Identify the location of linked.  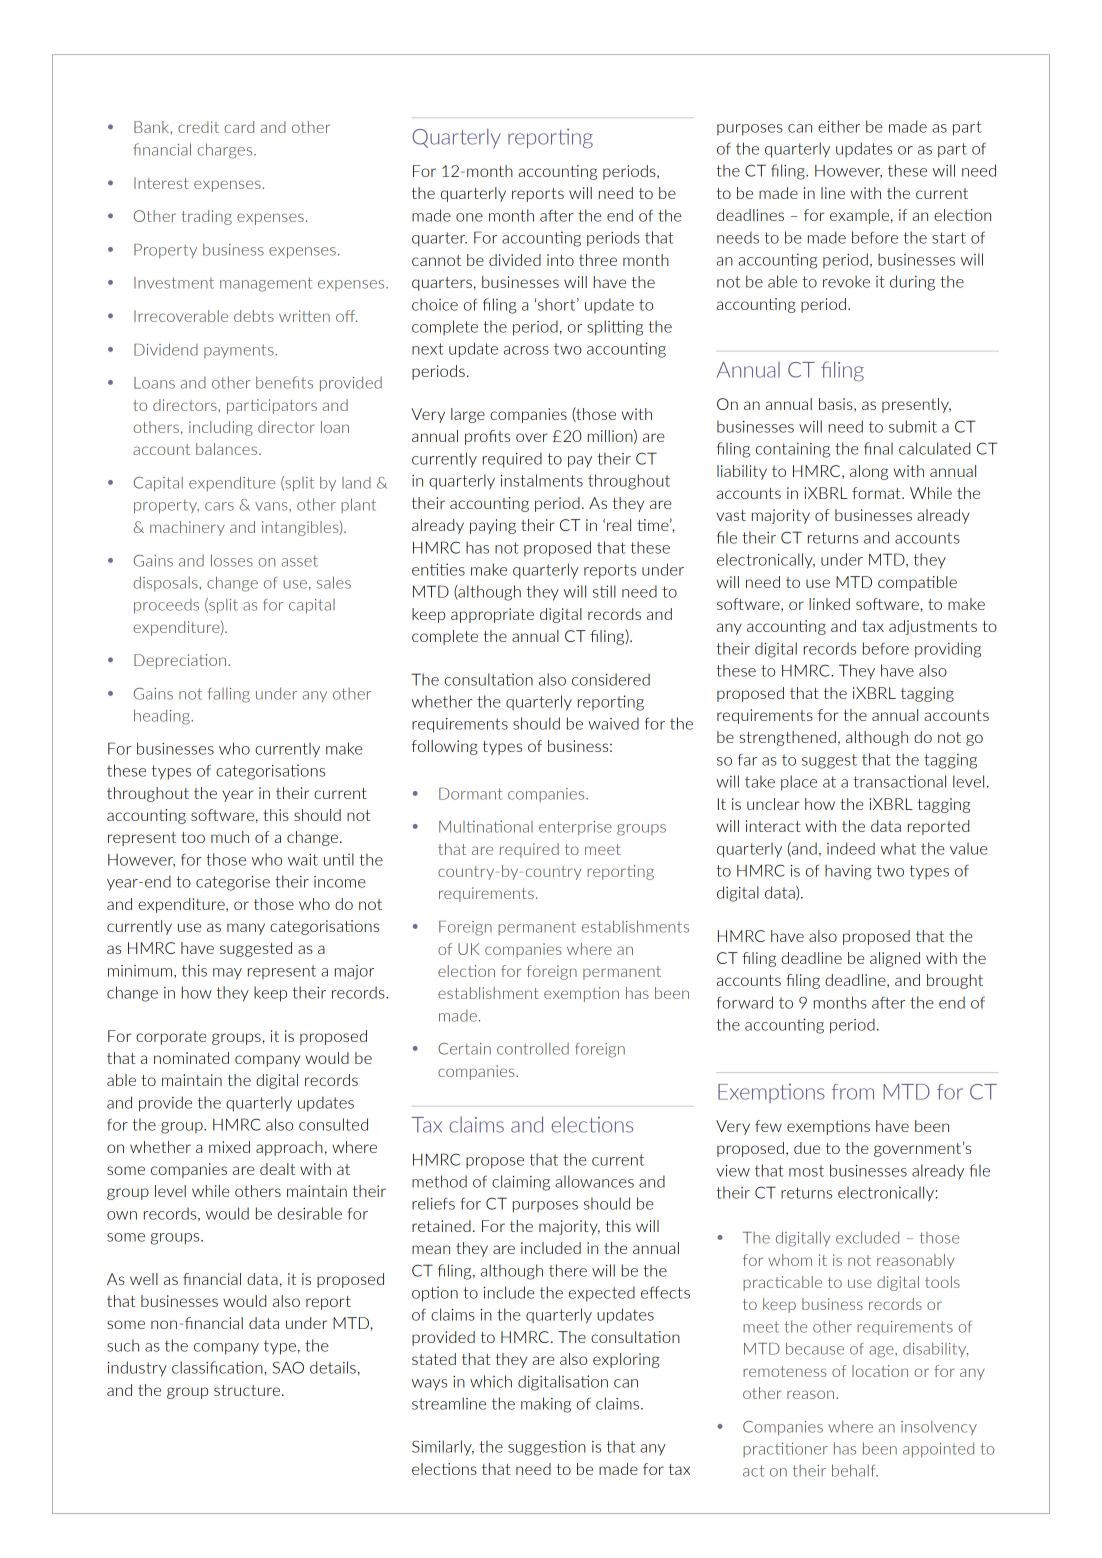
(829, 604).
